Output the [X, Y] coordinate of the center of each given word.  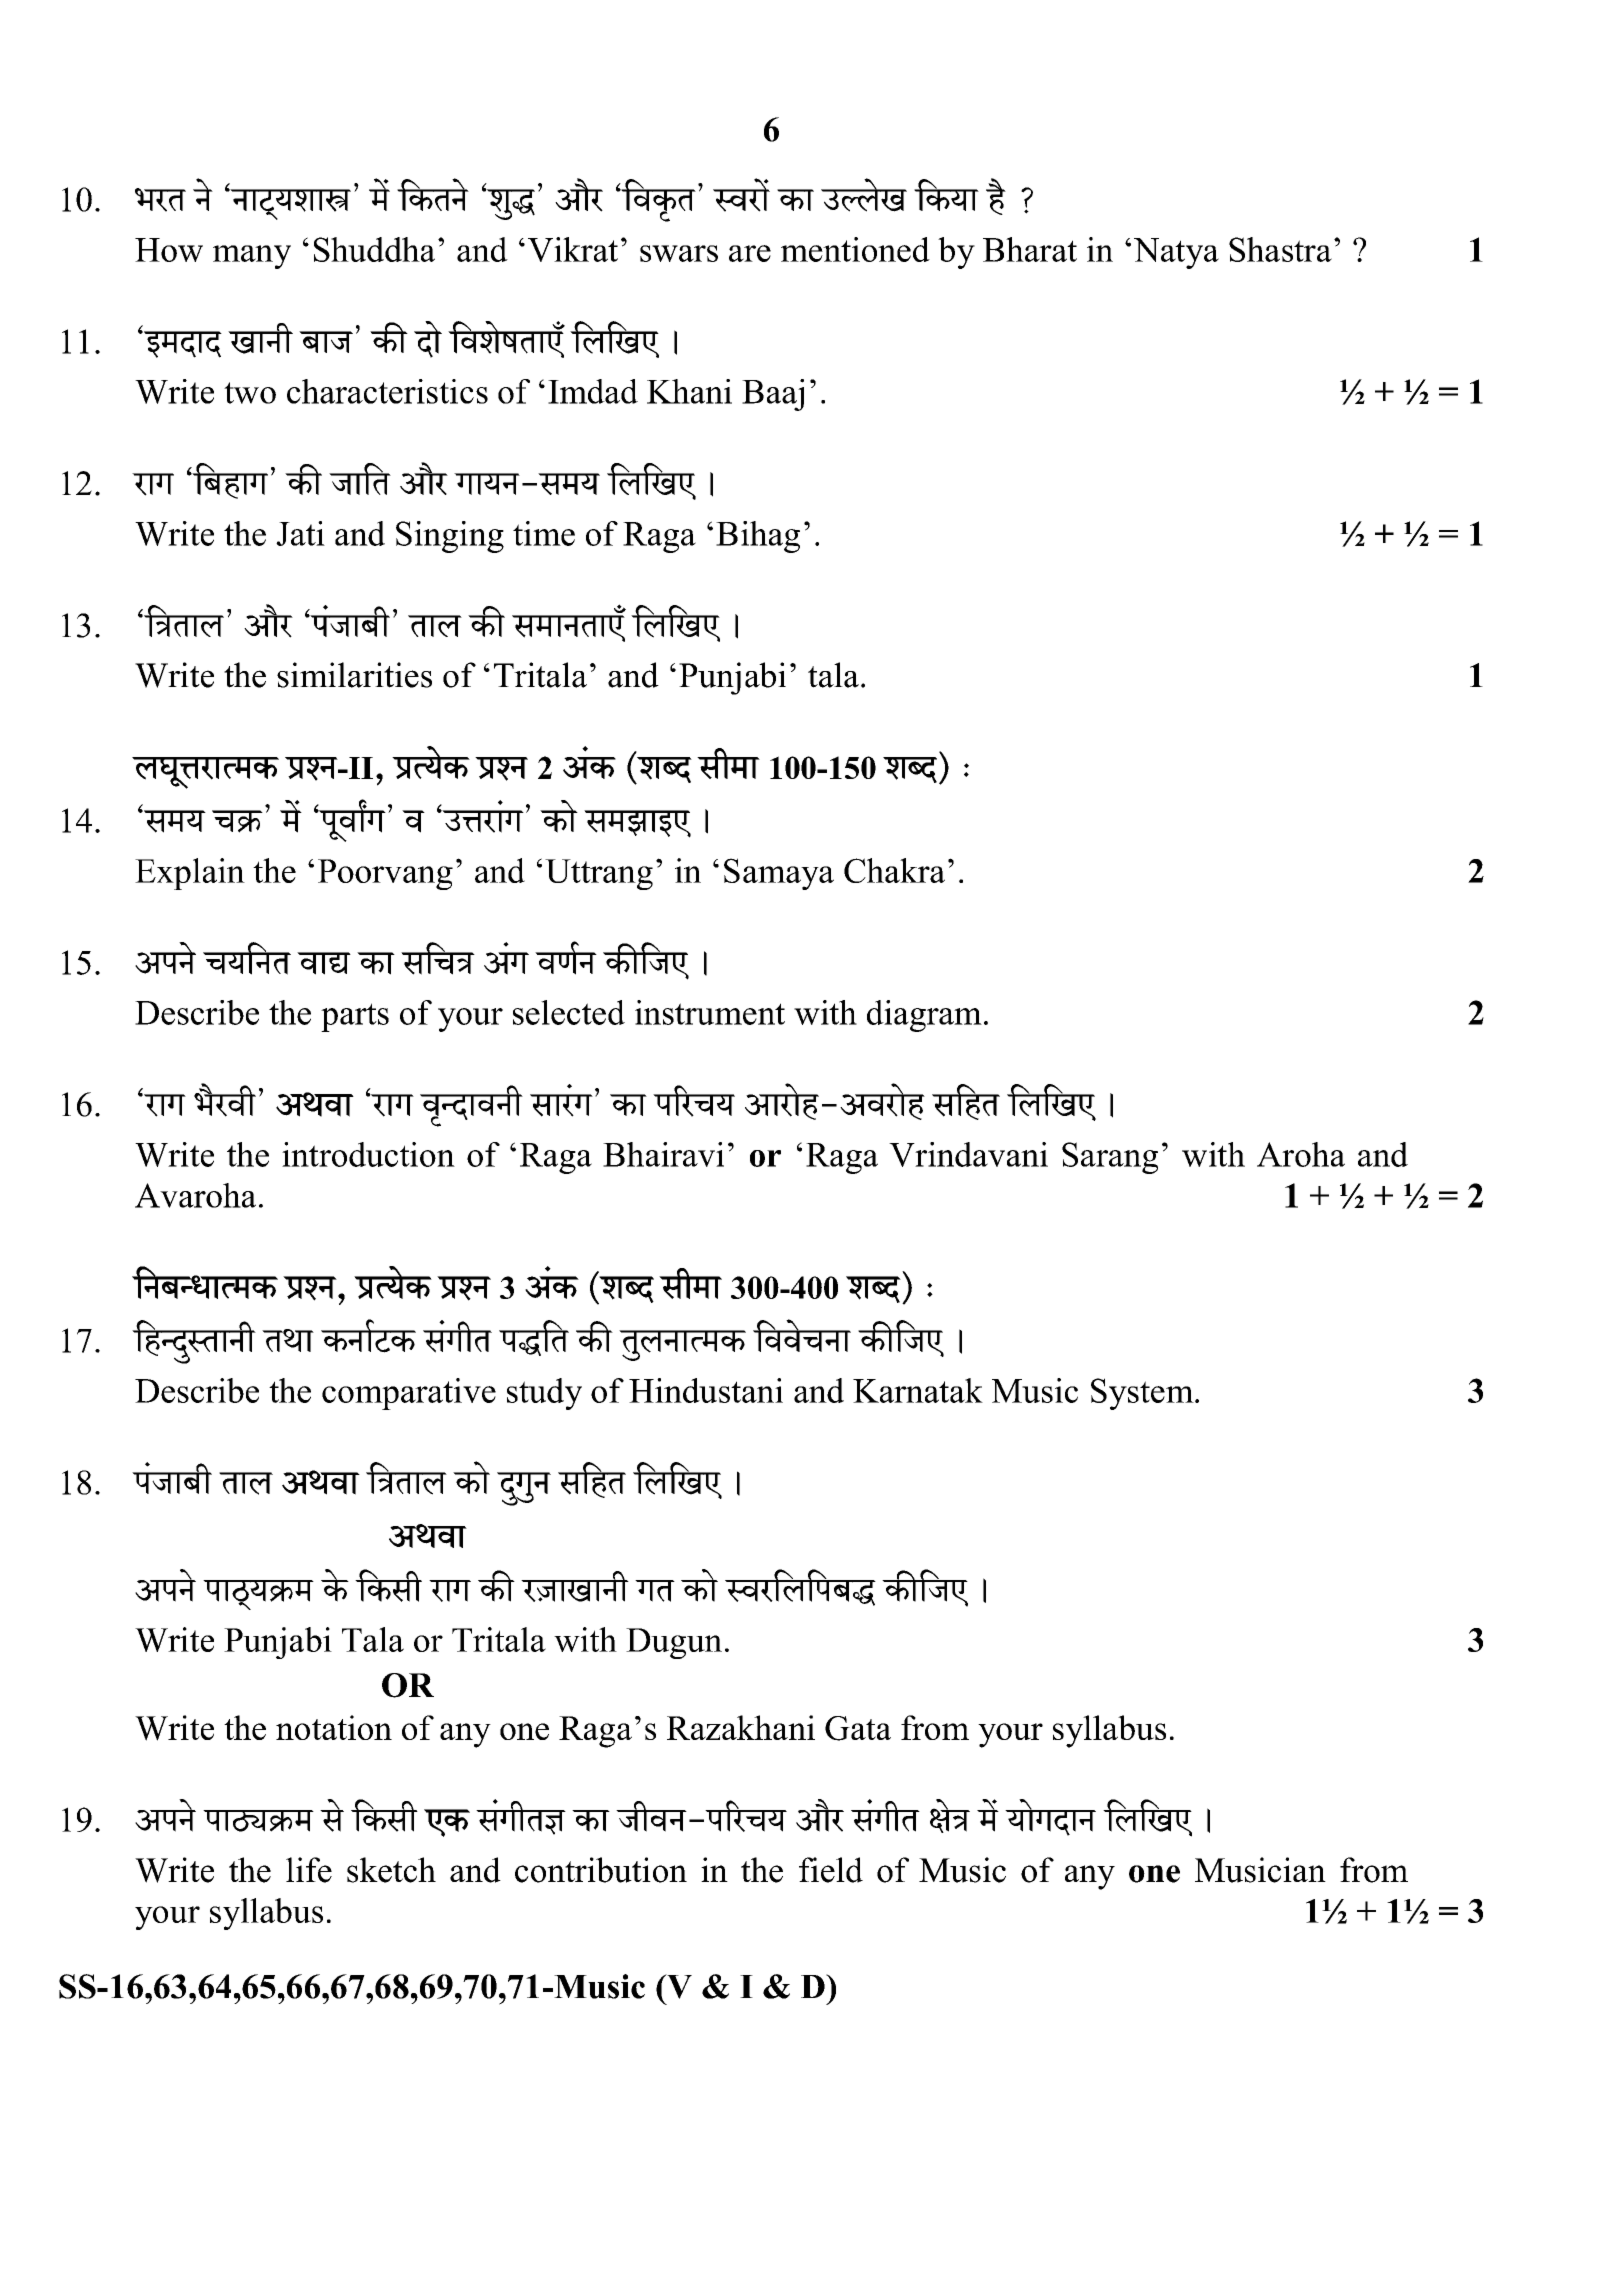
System [1143, 1394]
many [252, 257]
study [544, 1394]
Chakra [894, 870]
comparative [409, 1394]
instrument [710, 1012]
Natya [1176, 253]
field [831, 1870]
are [750, 253]
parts [355, 1017]
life [309, 1870]
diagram [924, 1016]
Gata [858, 1728]
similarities [354, 675]
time [544, 533]
